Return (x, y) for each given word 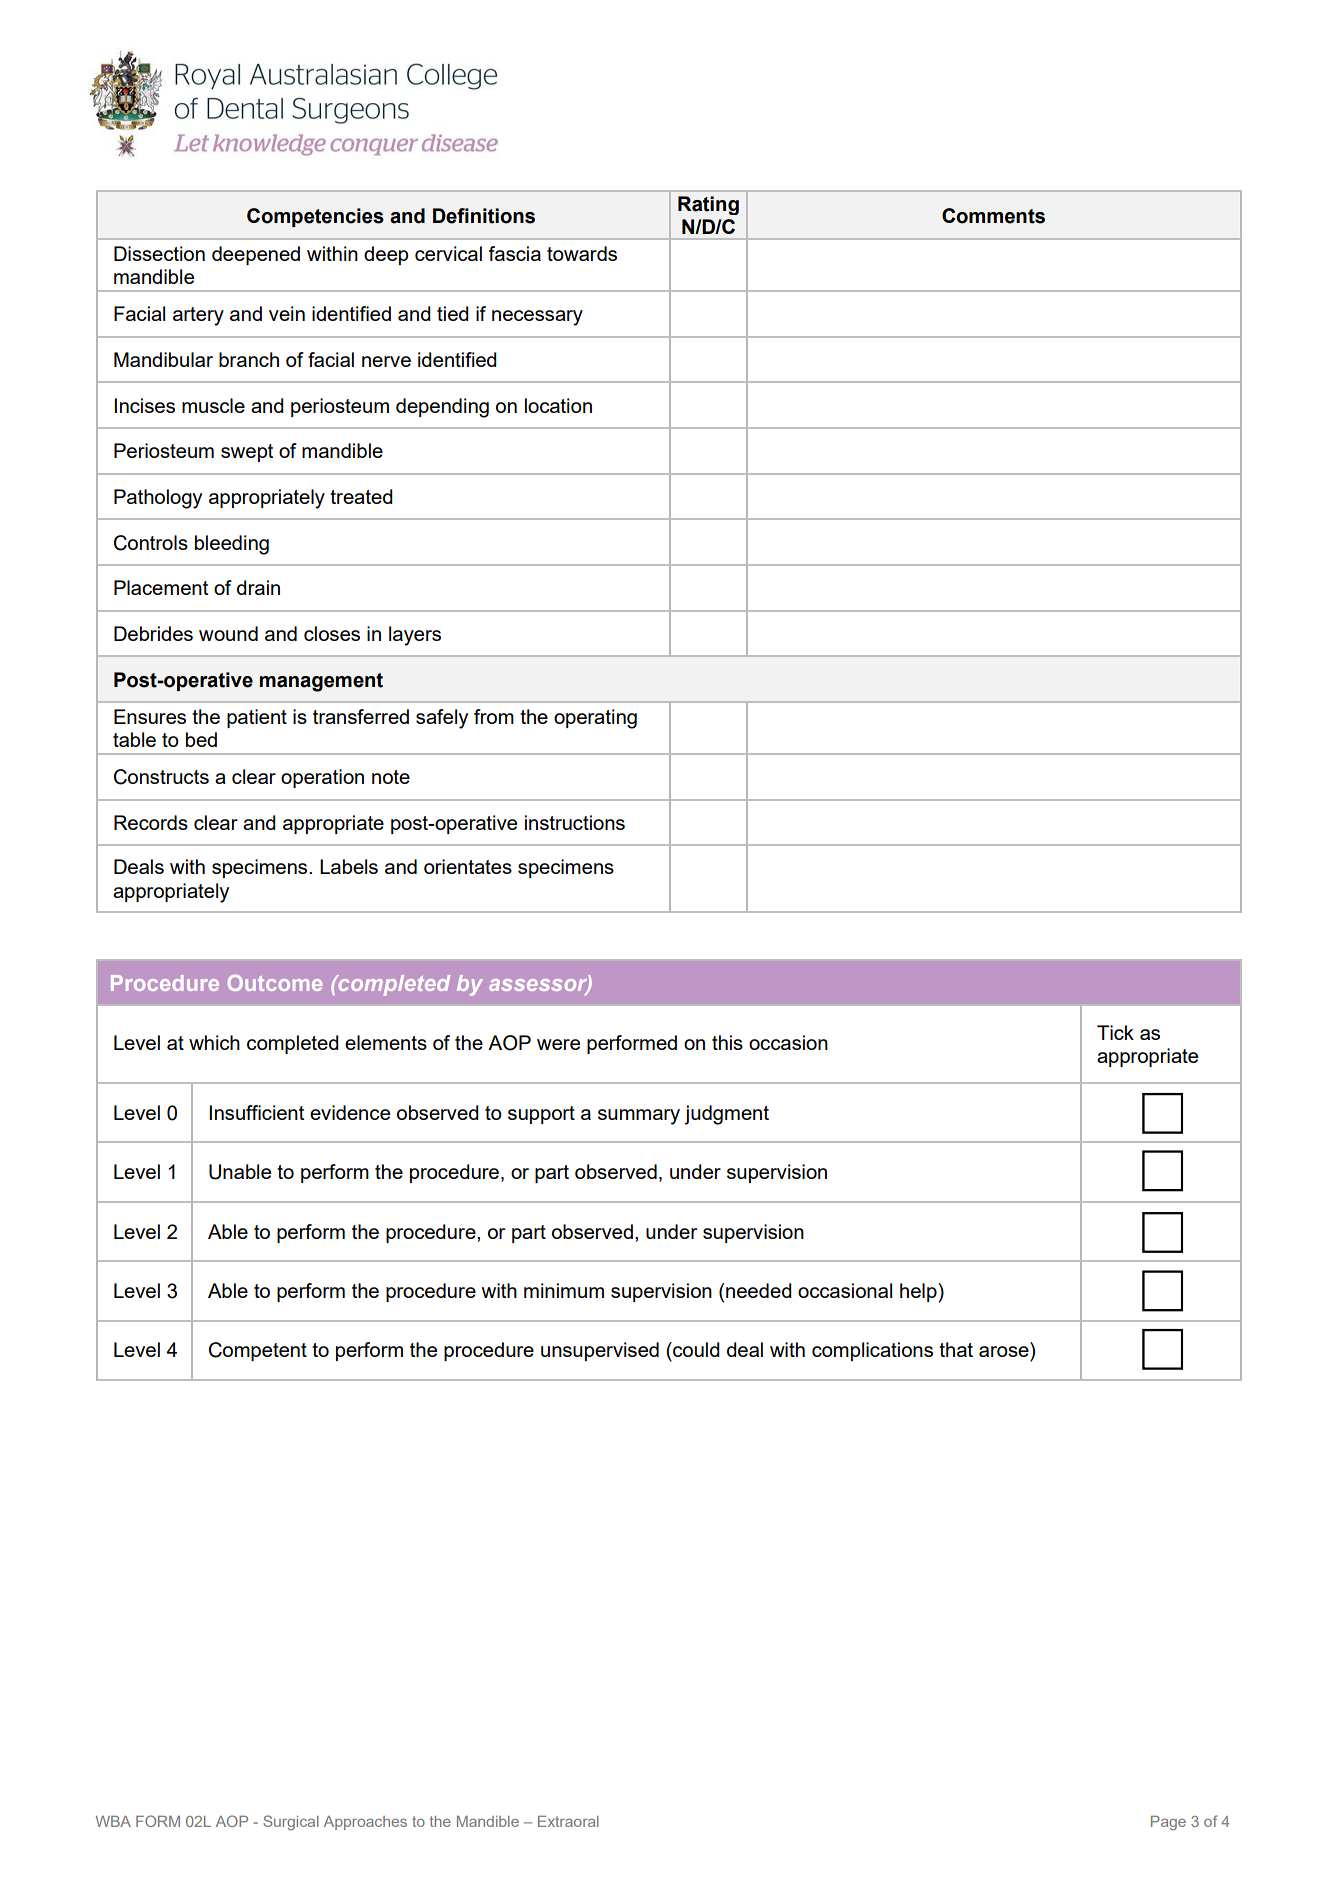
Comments (993, 216)
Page (1168, 1823)
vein (287, 313)
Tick (1115, 1032)
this (727, 1042)
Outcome (274, 983)
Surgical (291, 1823)
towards (582, 253)
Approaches (365, 1823)
